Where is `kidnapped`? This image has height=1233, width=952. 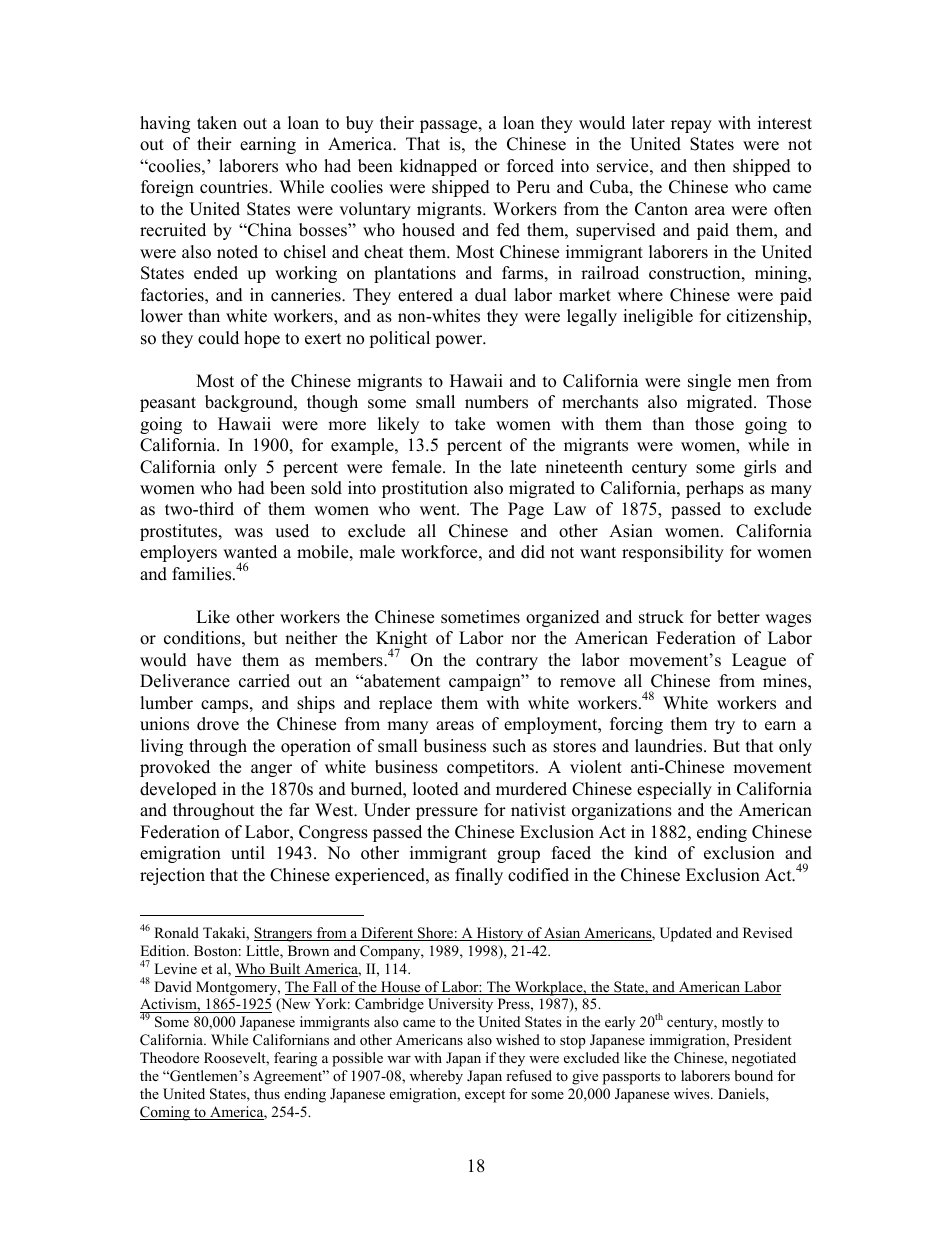 kidnapped is located at coordinates (438, 167).
